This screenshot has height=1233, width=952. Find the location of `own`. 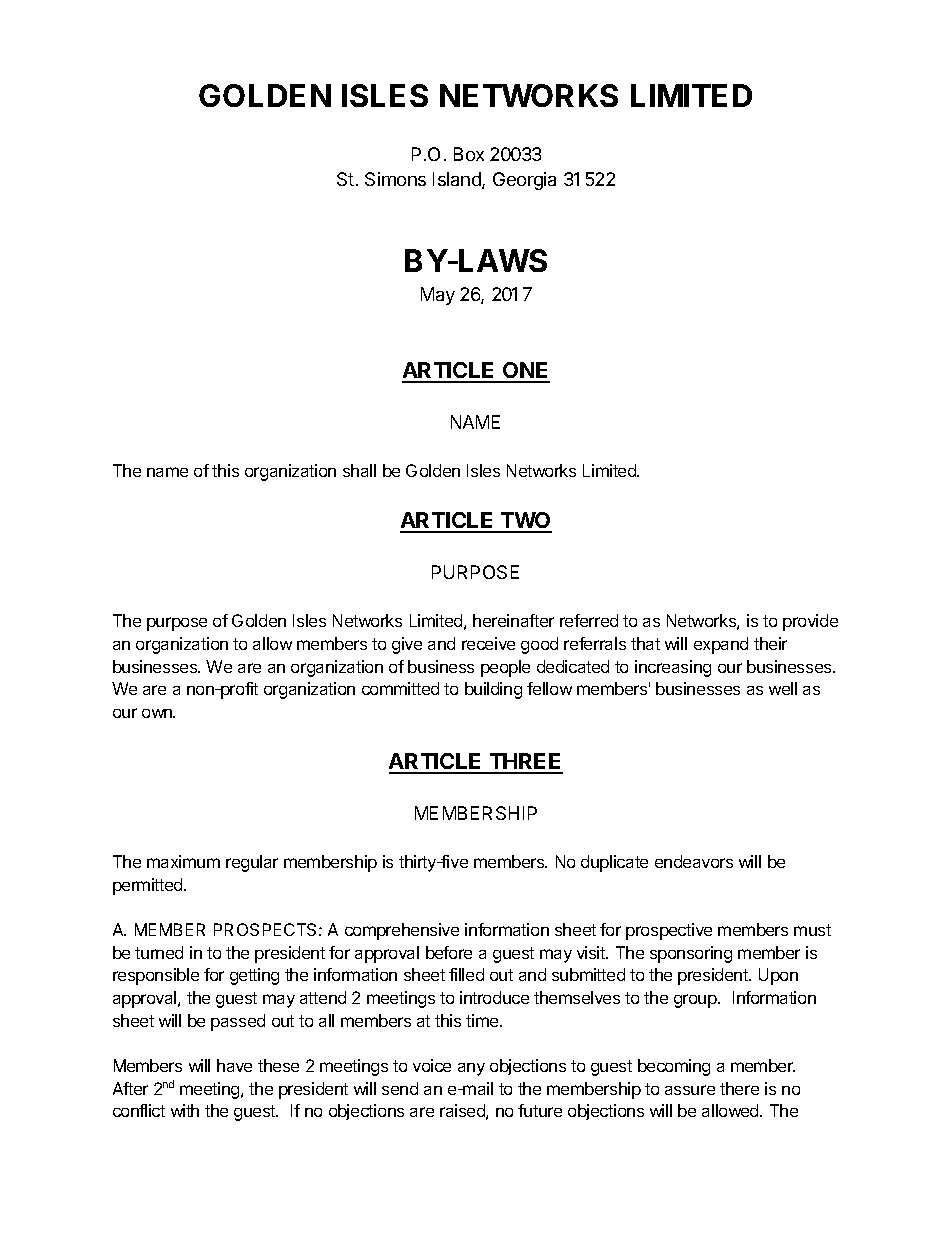

own is located at coordinates (158, 713).
